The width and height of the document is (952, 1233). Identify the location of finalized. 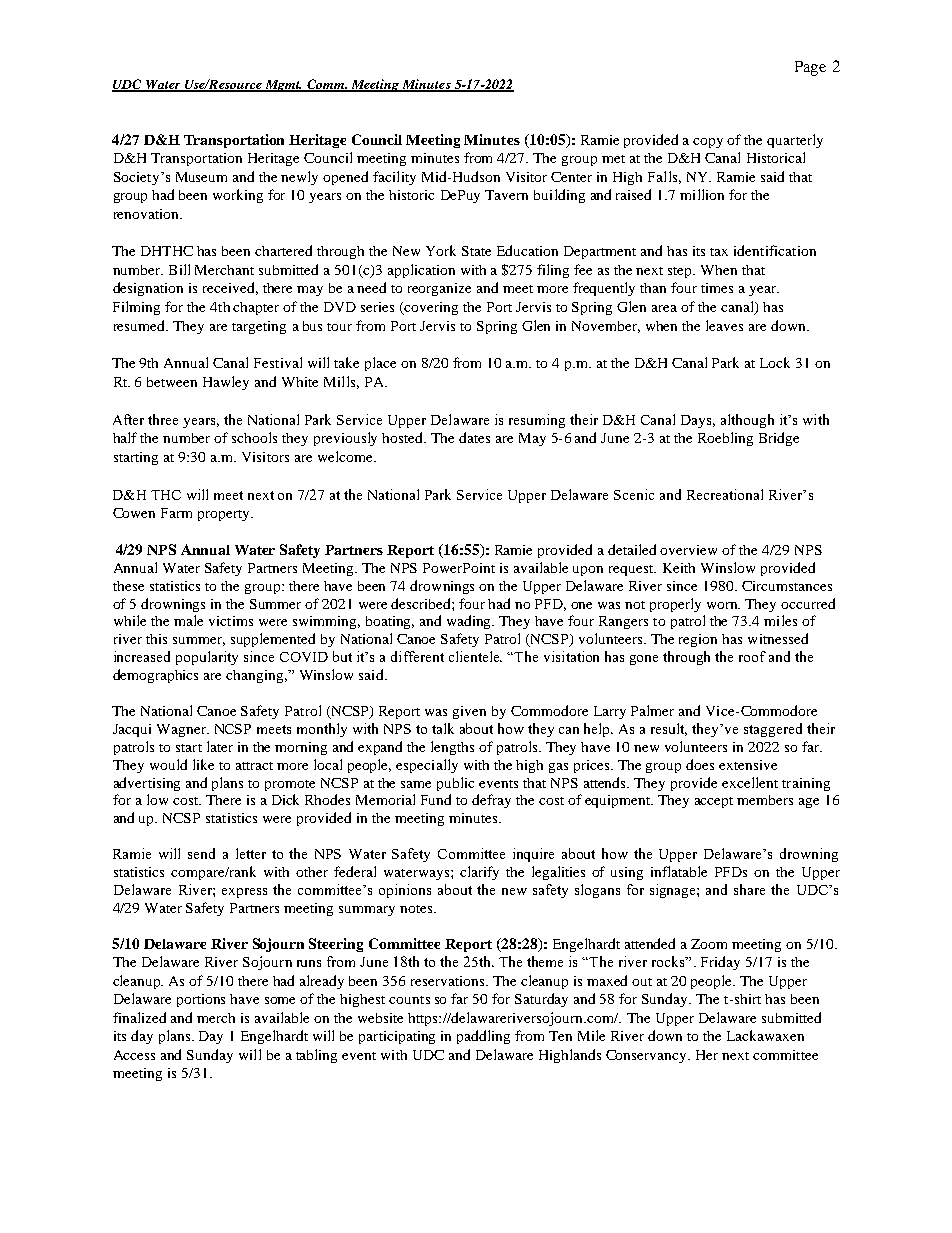
(139, 1017).
